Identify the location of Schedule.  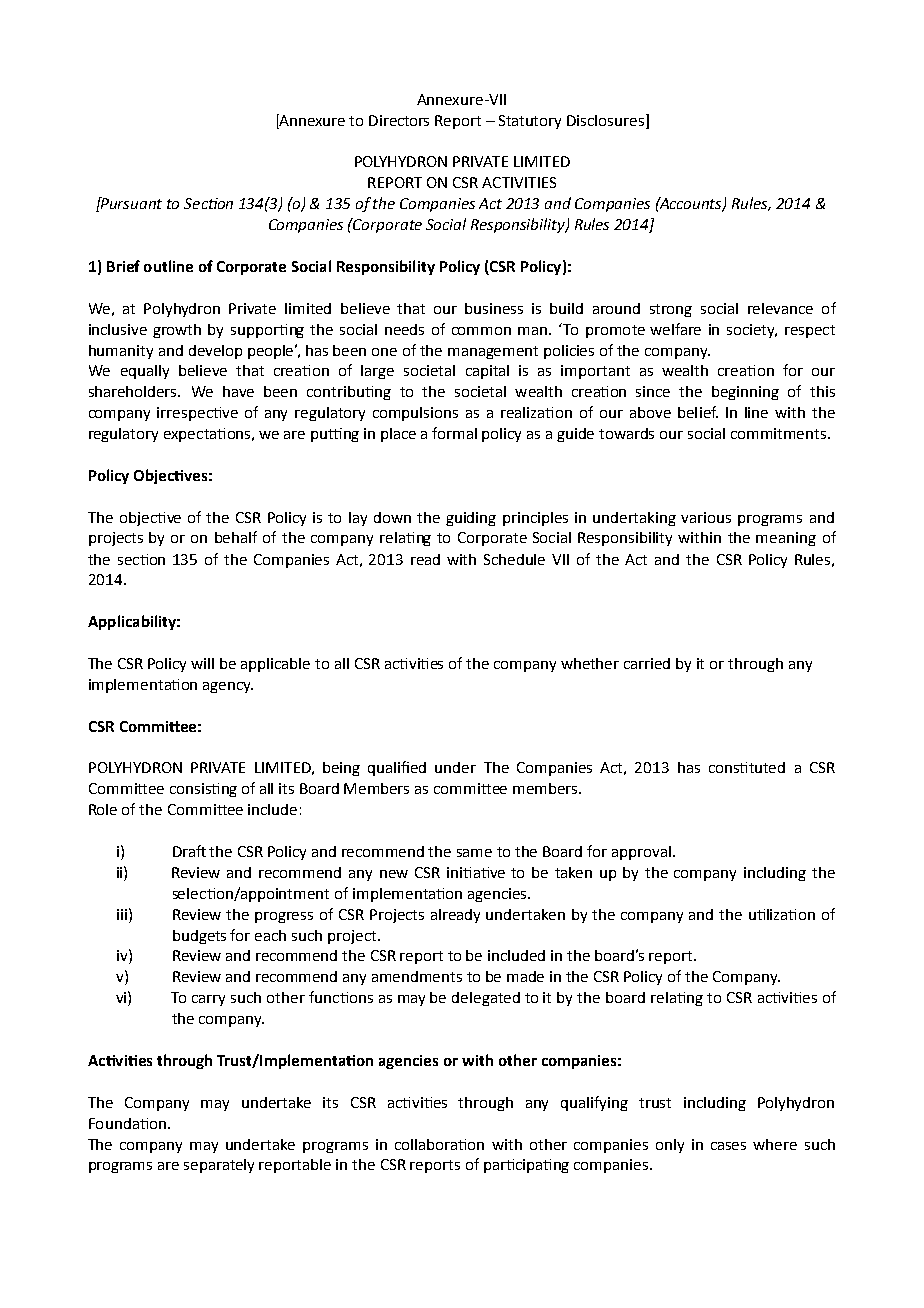
(514, 559).
